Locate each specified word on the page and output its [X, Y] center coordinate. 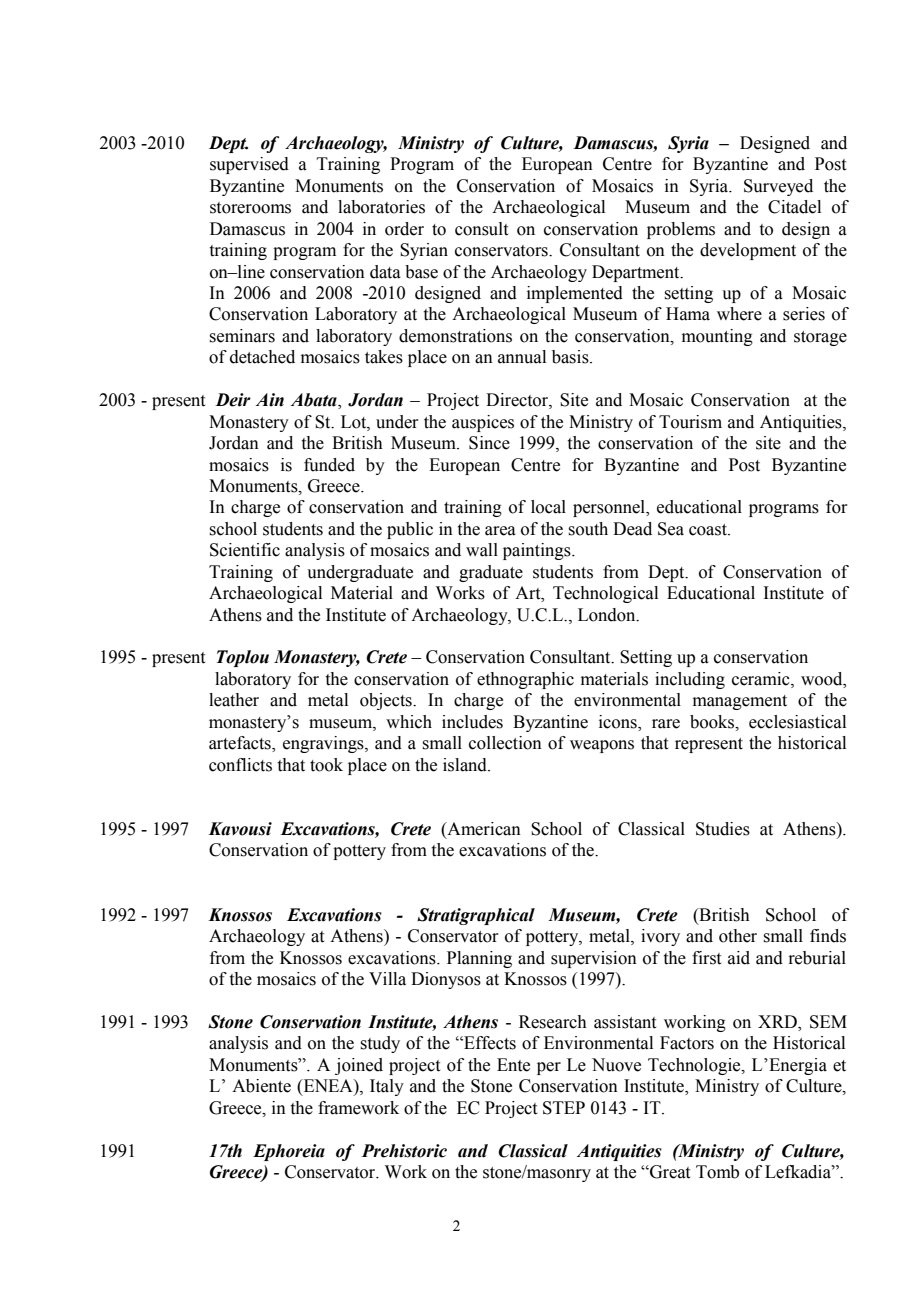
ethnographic [525, 680]
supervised [249, 165]
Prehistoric [404, 1151]
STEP [564, 1108]
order [404, 229]
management [740, 702]
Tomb [717, 1172]
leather [234, 700]
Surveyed [778, 187]
